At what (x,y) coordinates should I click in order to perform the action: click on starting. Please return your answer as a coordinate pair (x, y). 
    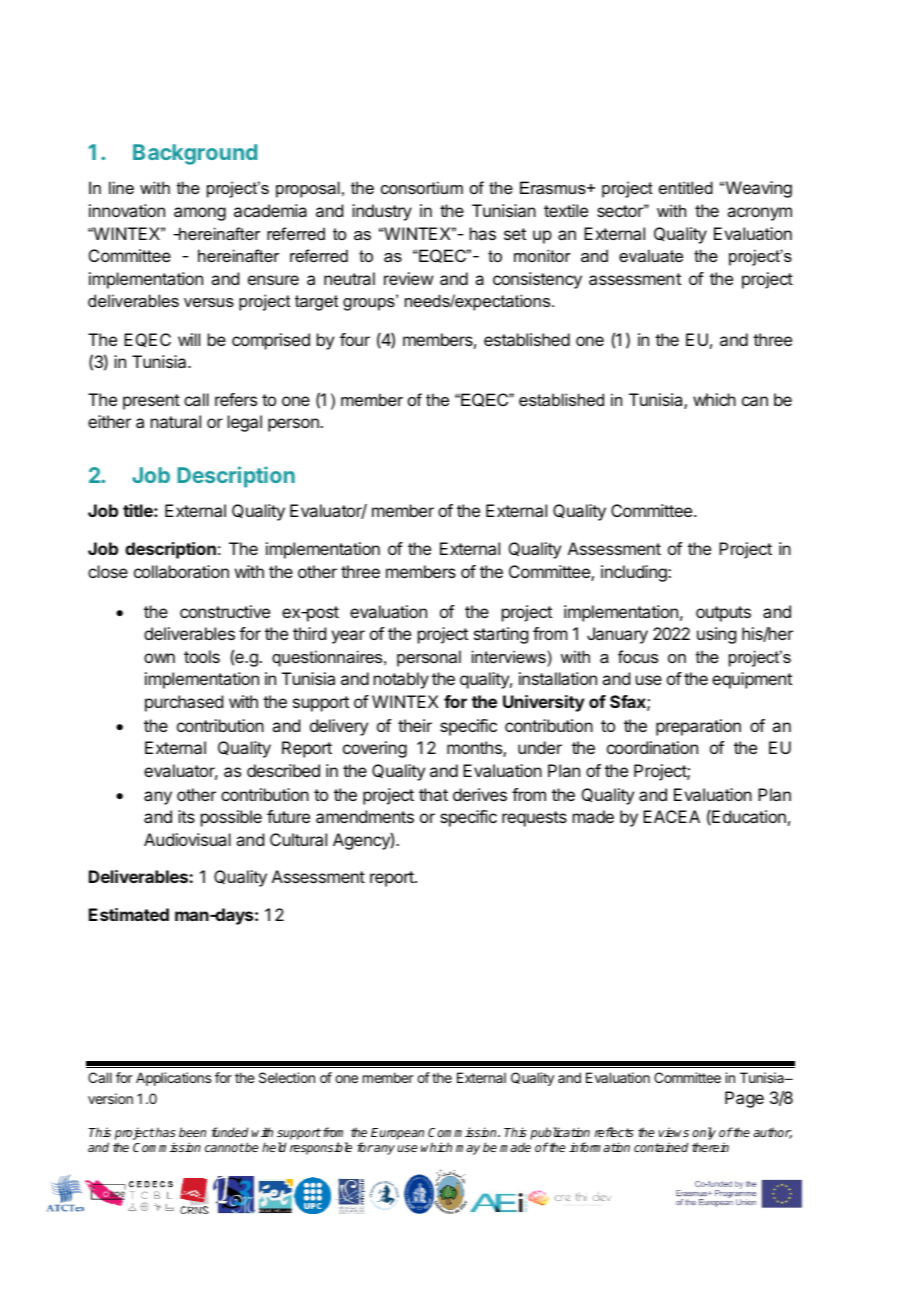
    Looking at the image, I should click on (501, 635).
